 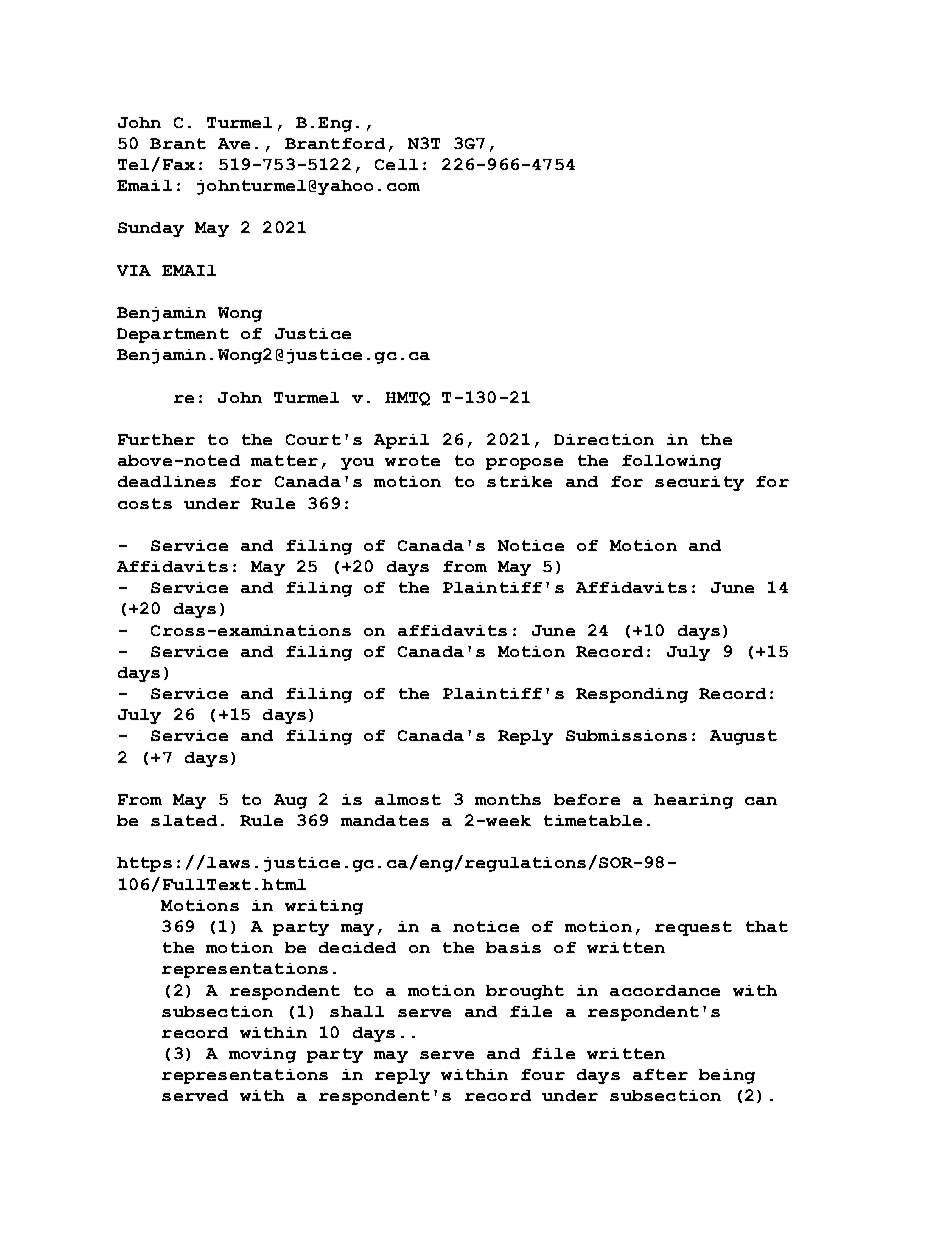 What do you see at coordinates (167, 481) in the page?
I see `deadlines` at bounding box center [167, 481].
